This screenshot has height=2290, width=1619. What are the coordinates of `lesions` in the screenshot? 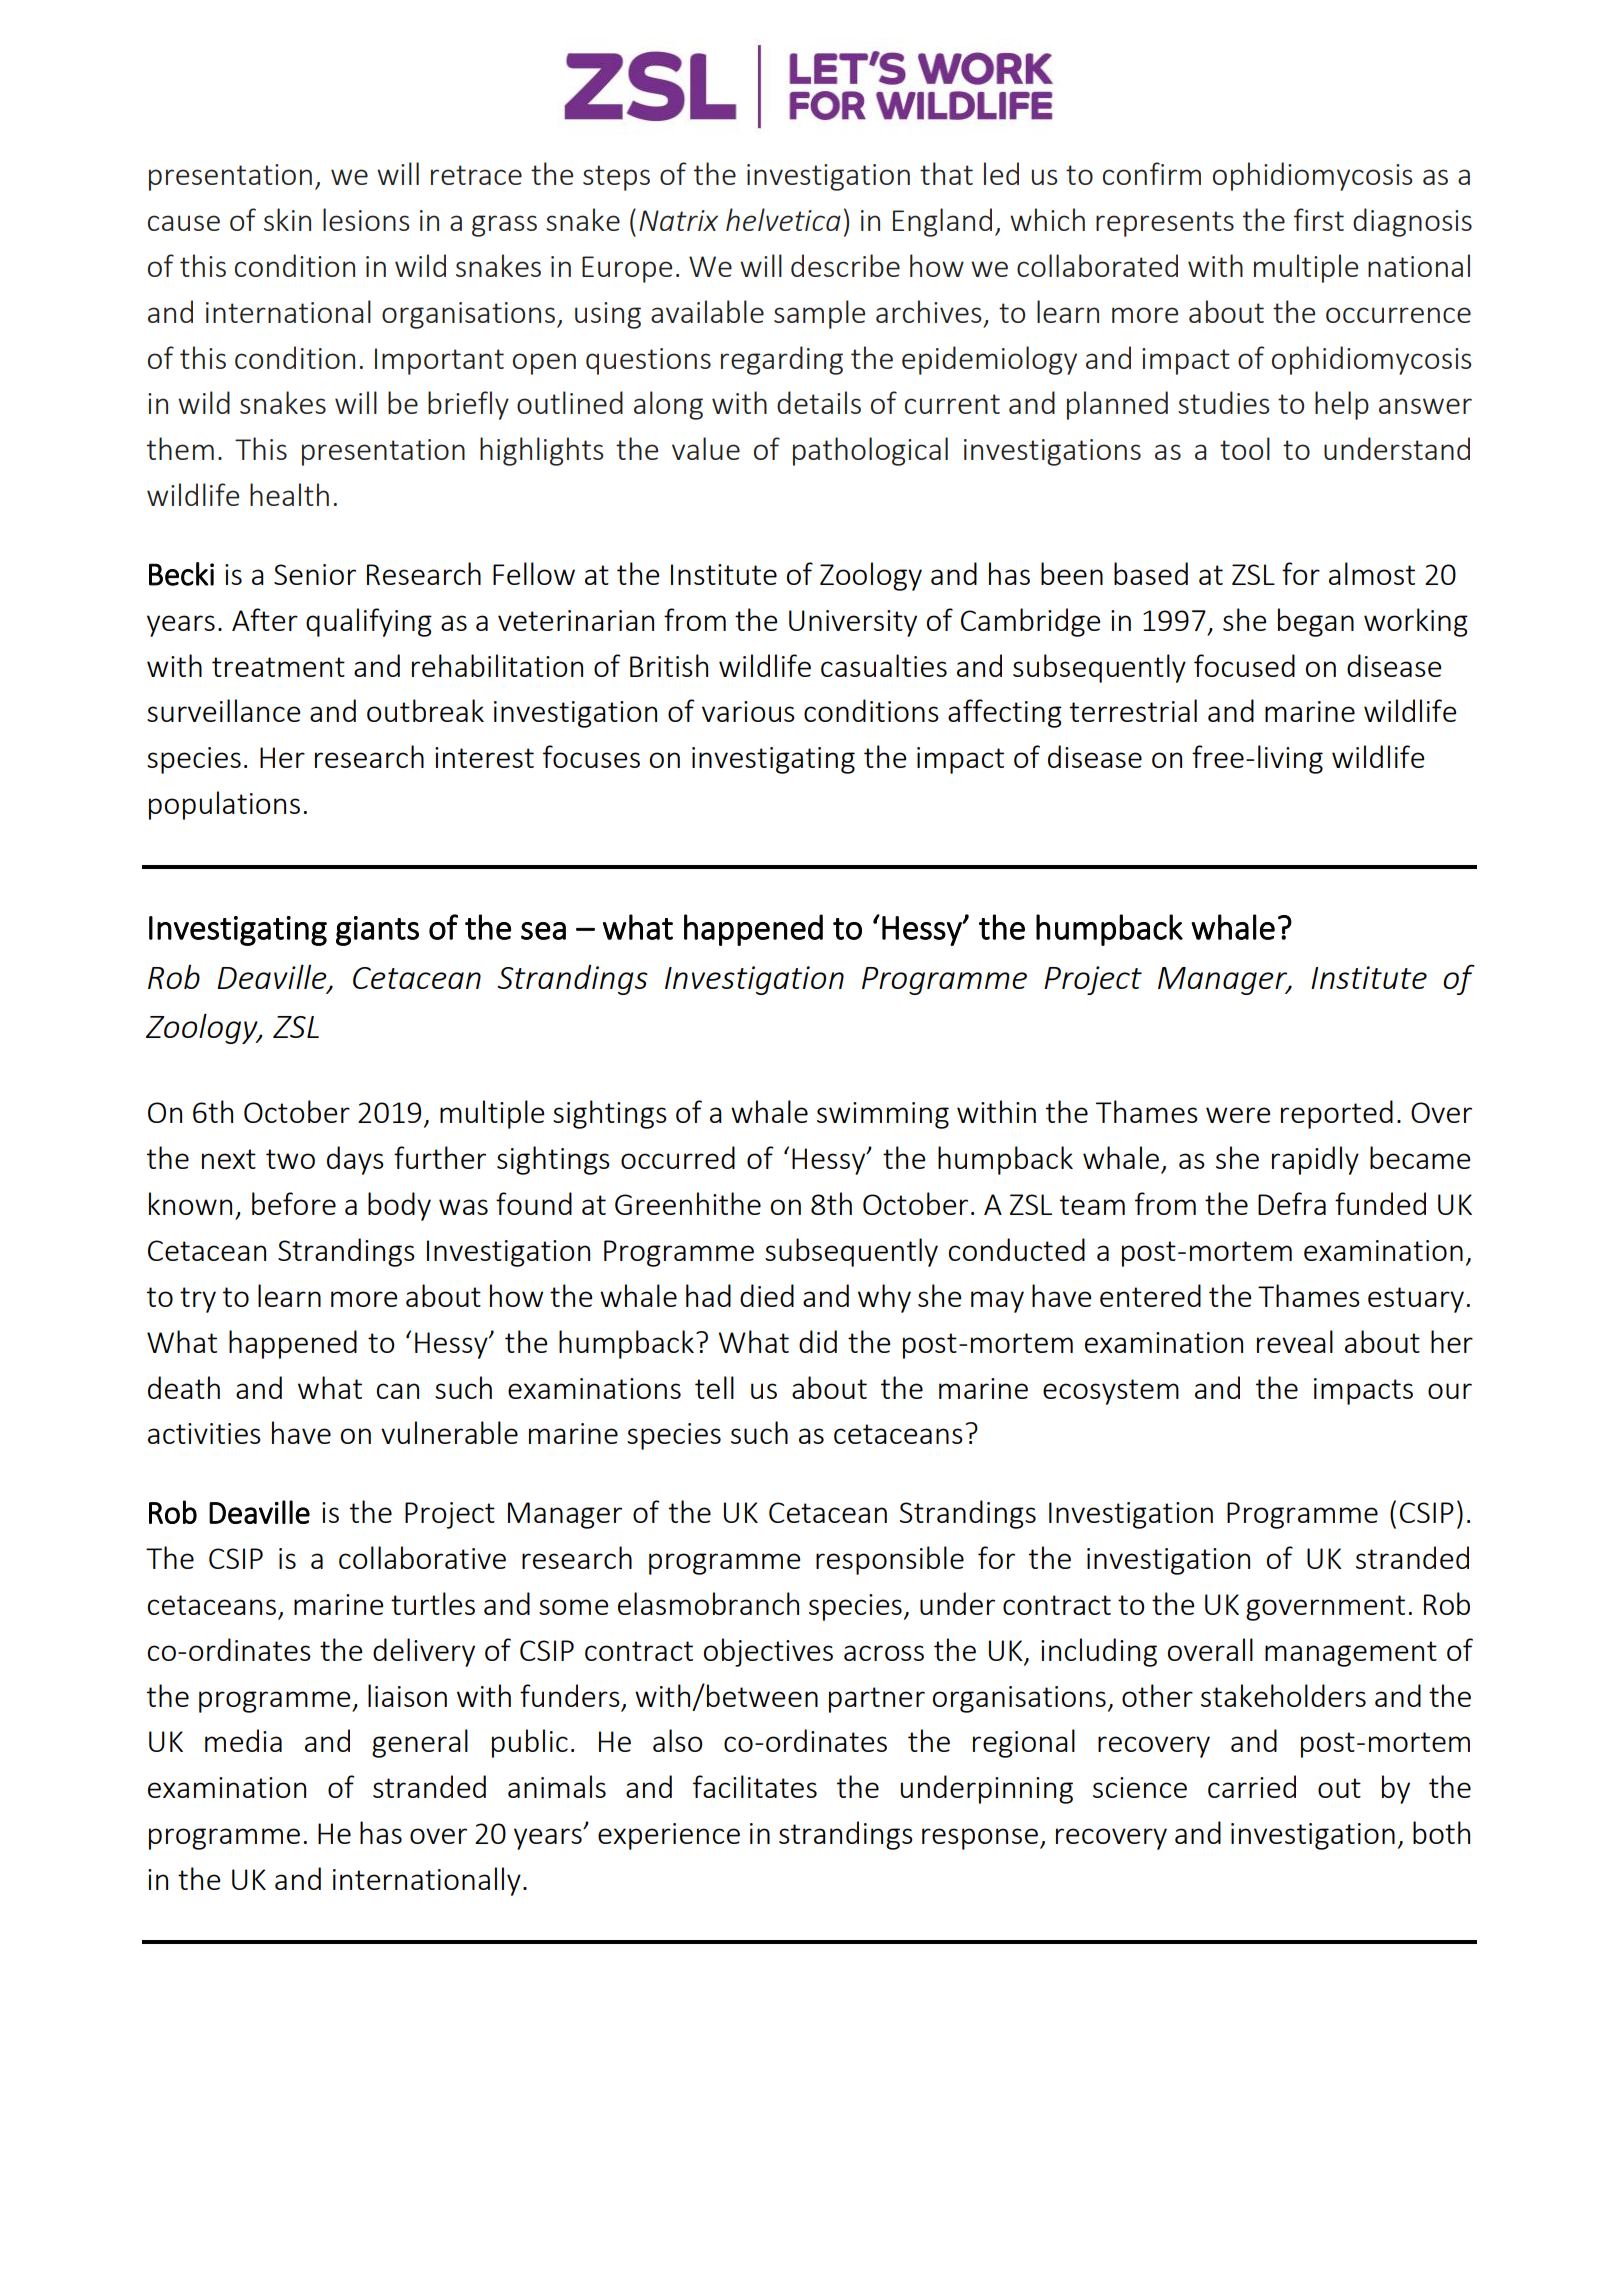 It's located at (366, 219).
